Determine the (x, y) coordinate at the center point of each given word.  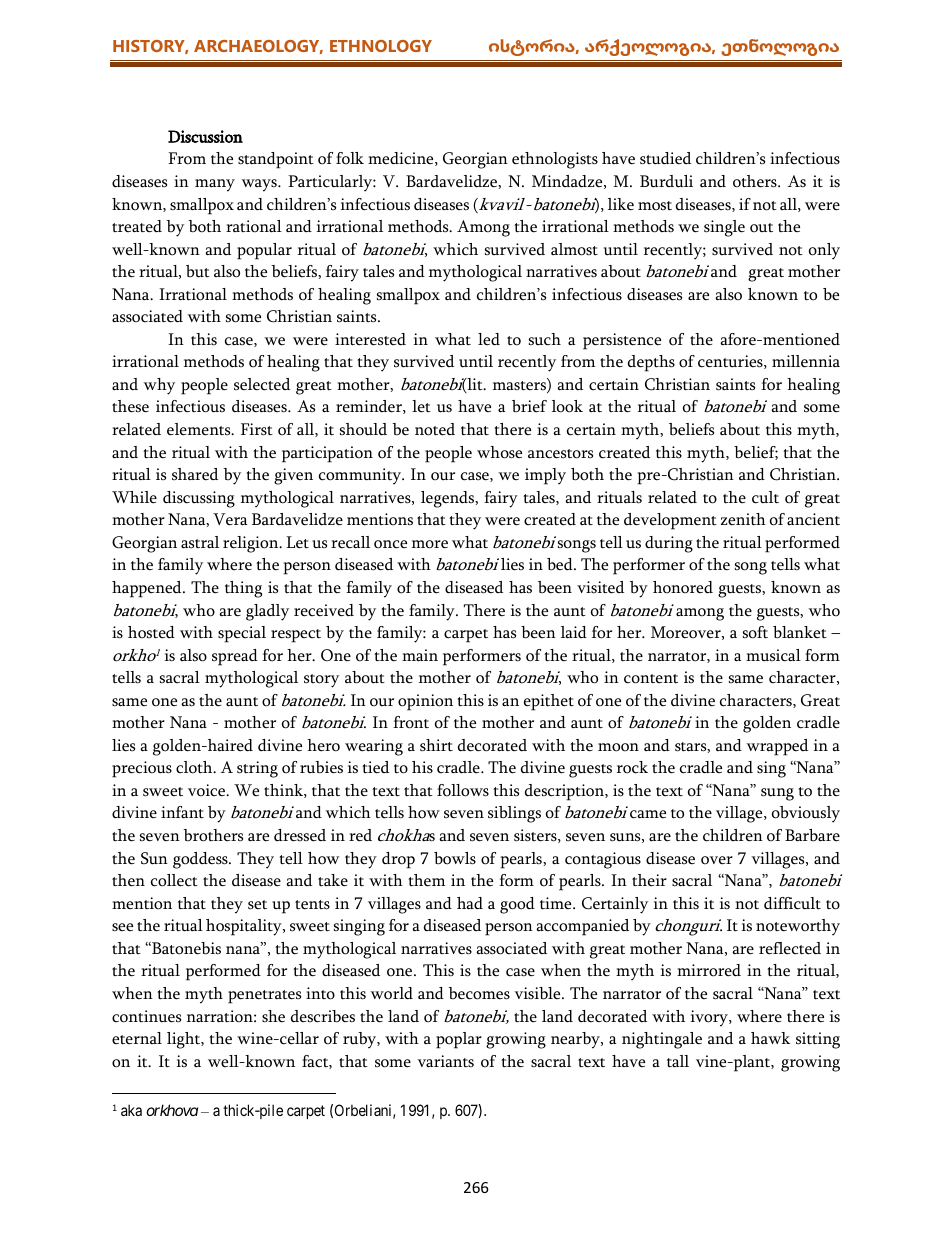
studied (665, 158)
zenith (743, 519)
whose (499, 452)
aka (131, 1110)
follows (463, 790)
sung (777, 794)
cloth (195, 767)
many (215, 185)
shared (195, 474)
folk (350, 158)
